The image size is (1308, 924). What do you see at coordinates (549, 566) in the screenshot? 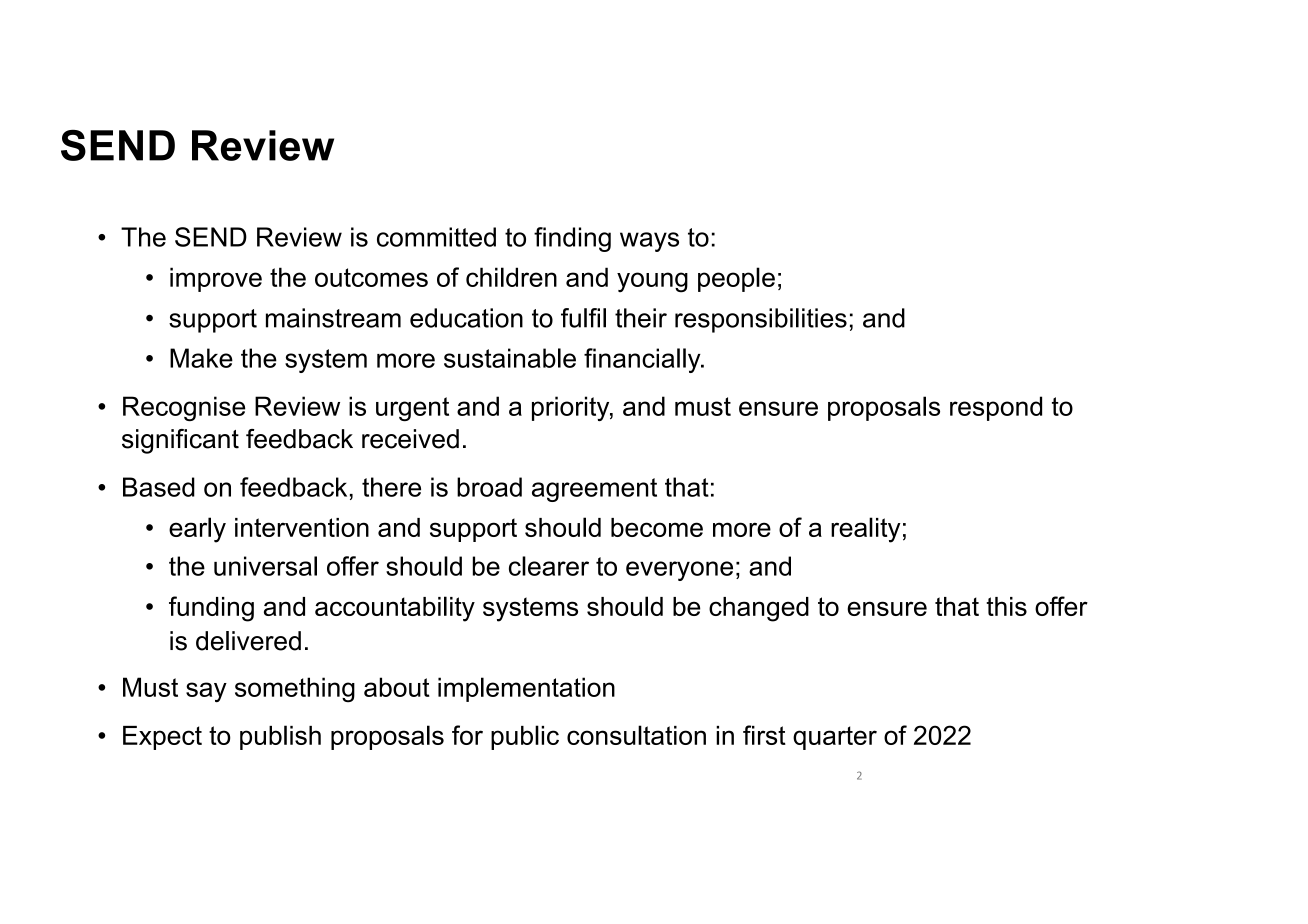
I see `clearer` at bounding box center [549, 566].
